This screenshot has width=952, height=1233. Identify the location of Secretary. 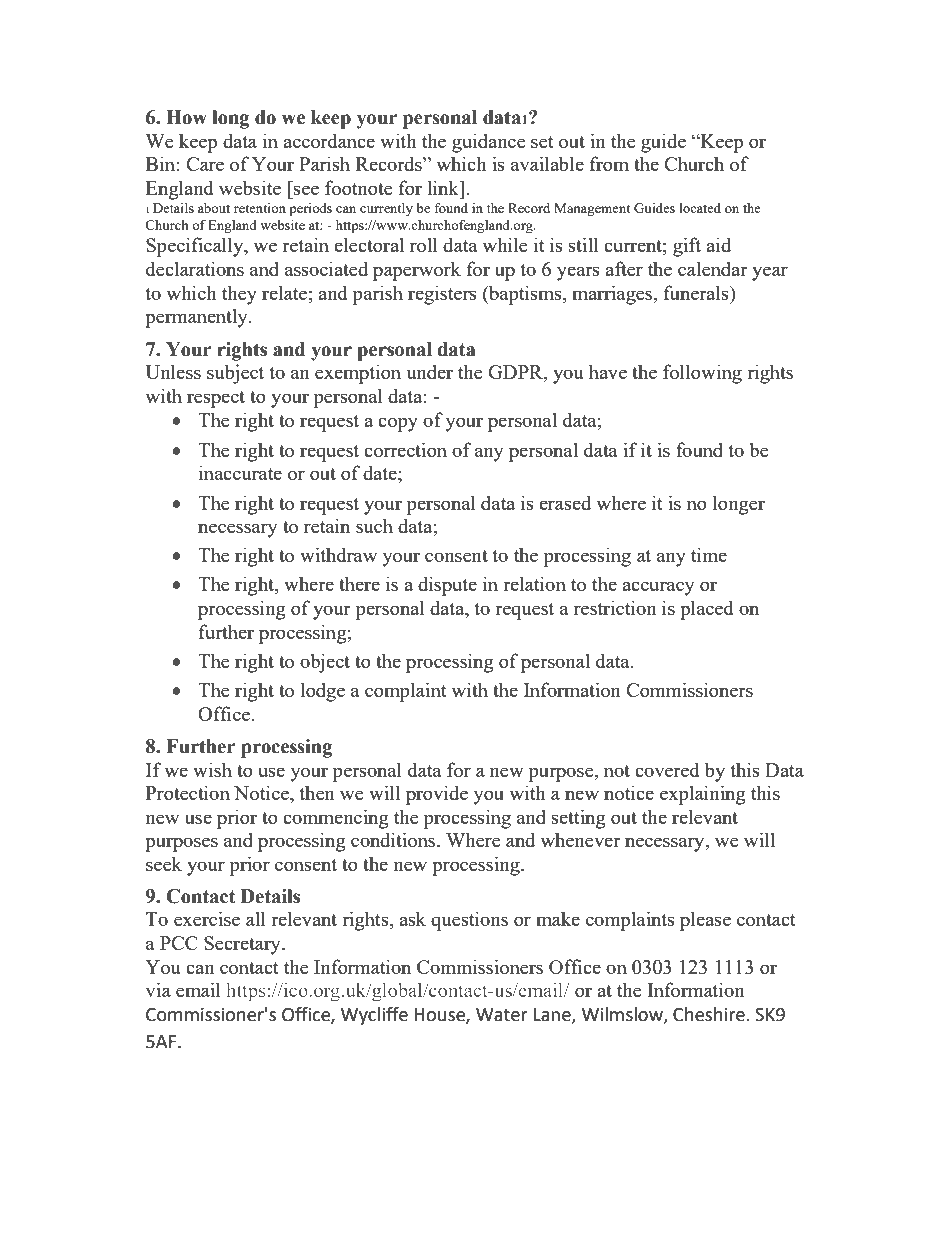
(243, 945).
